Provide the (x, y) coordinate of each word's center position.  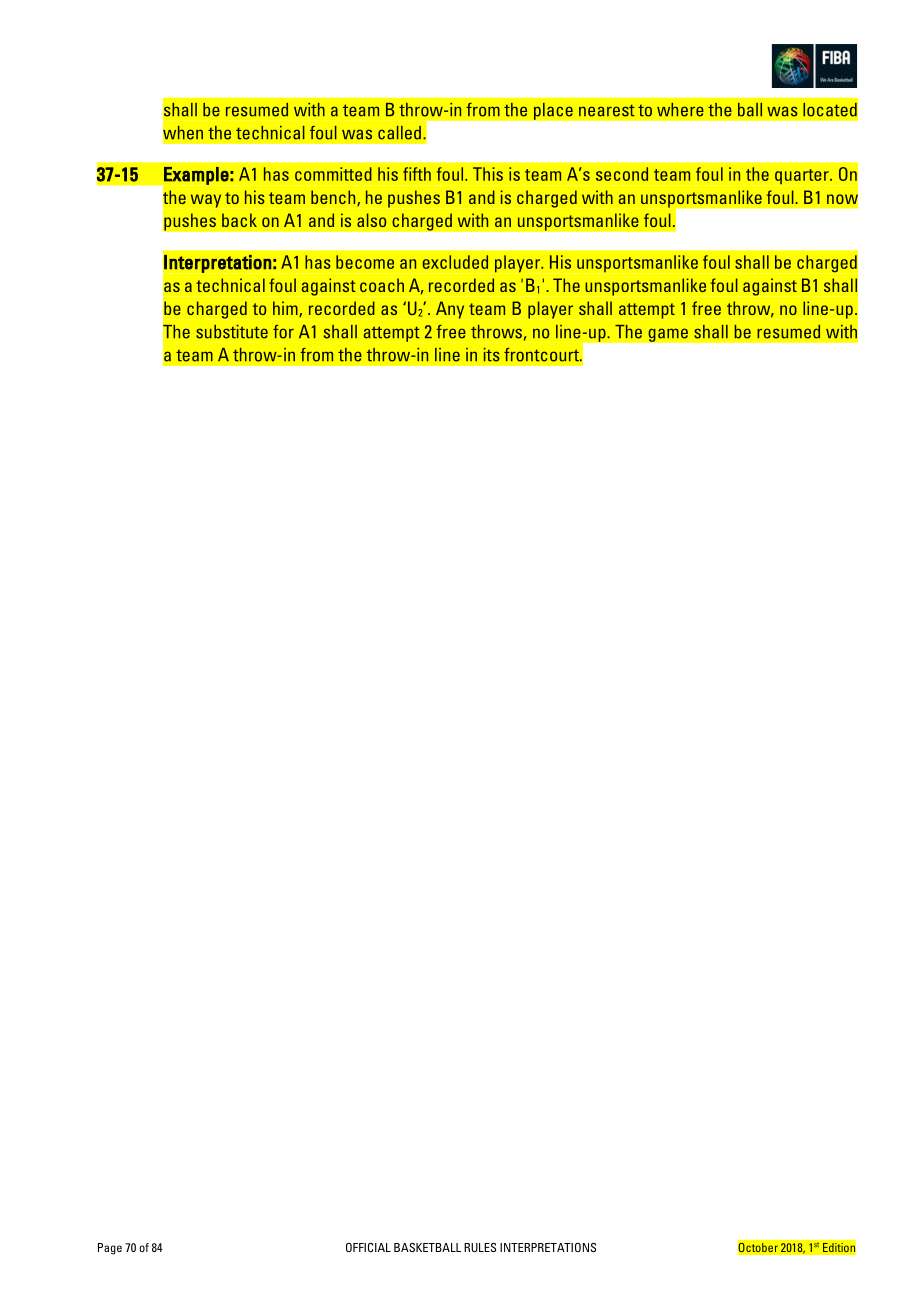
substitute (232, 332)
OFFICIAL (368, 1247)
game (668, 335)
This (488, 174)
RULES (480, 1247)
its (491, 355)
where (680, 110)
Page (110, 1249)
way (206, 201)
